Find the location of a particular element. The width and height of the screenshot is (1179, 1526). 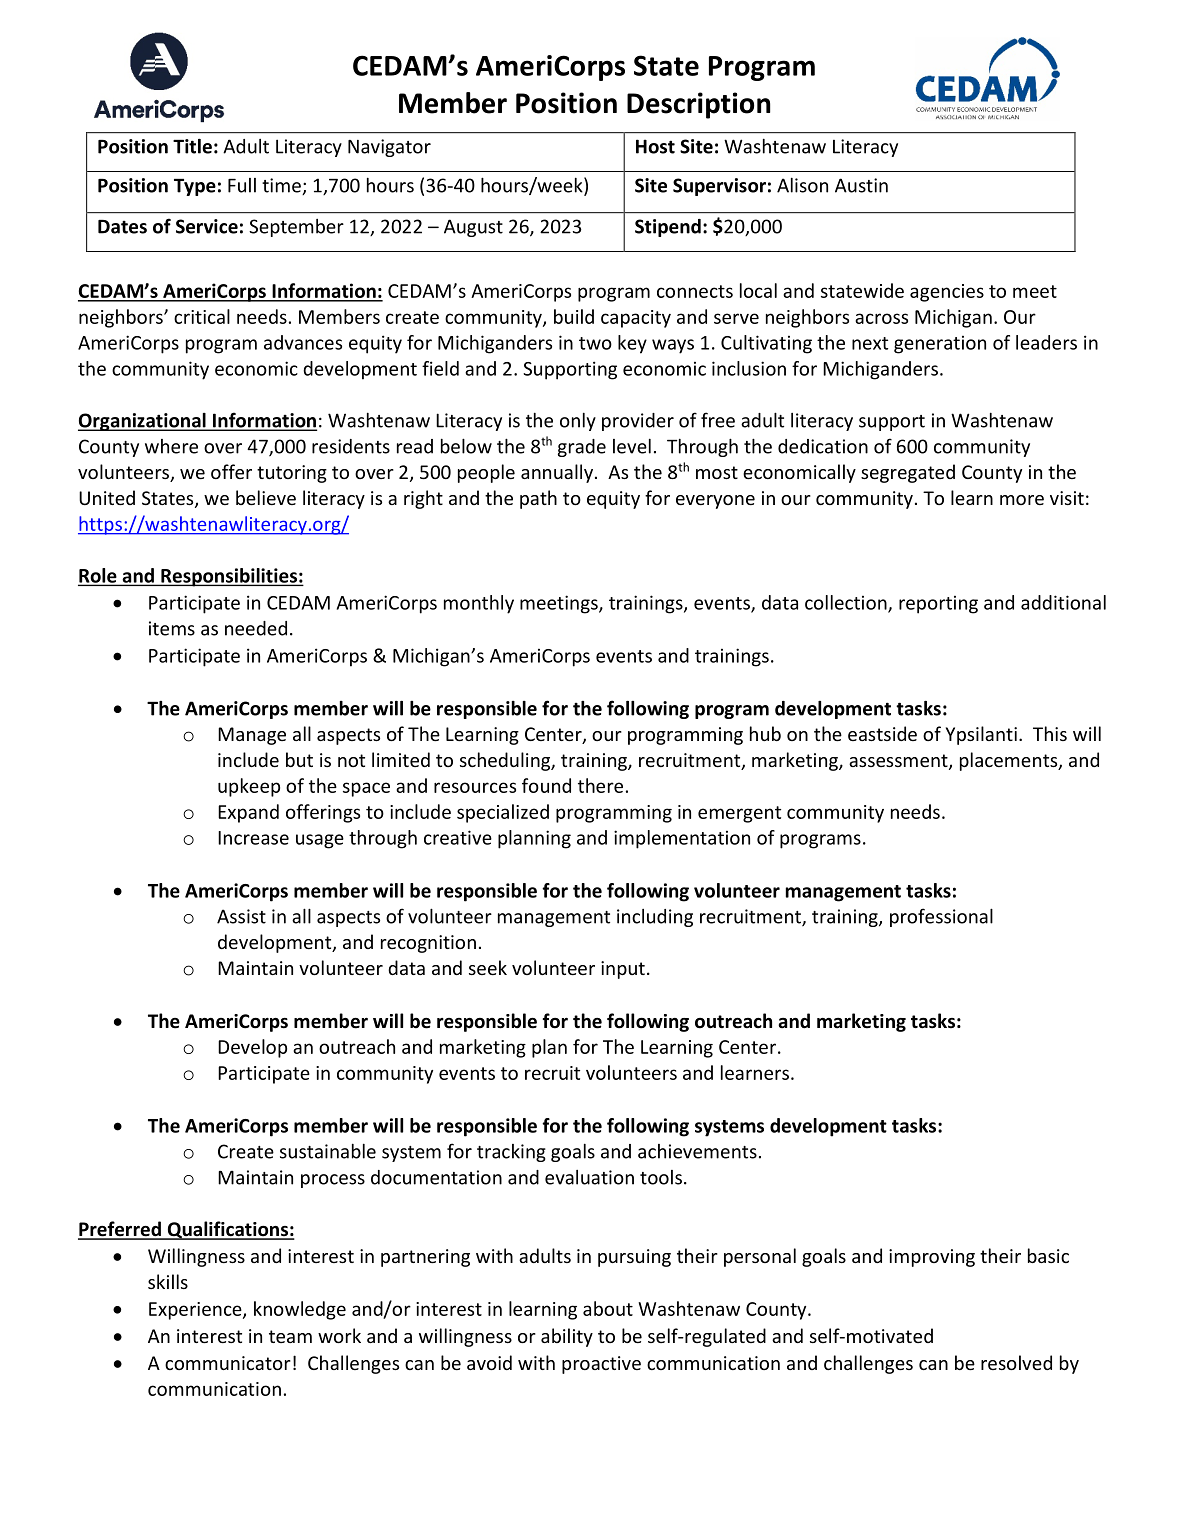

Ypsilanti is located at coordinates (981, 735).
